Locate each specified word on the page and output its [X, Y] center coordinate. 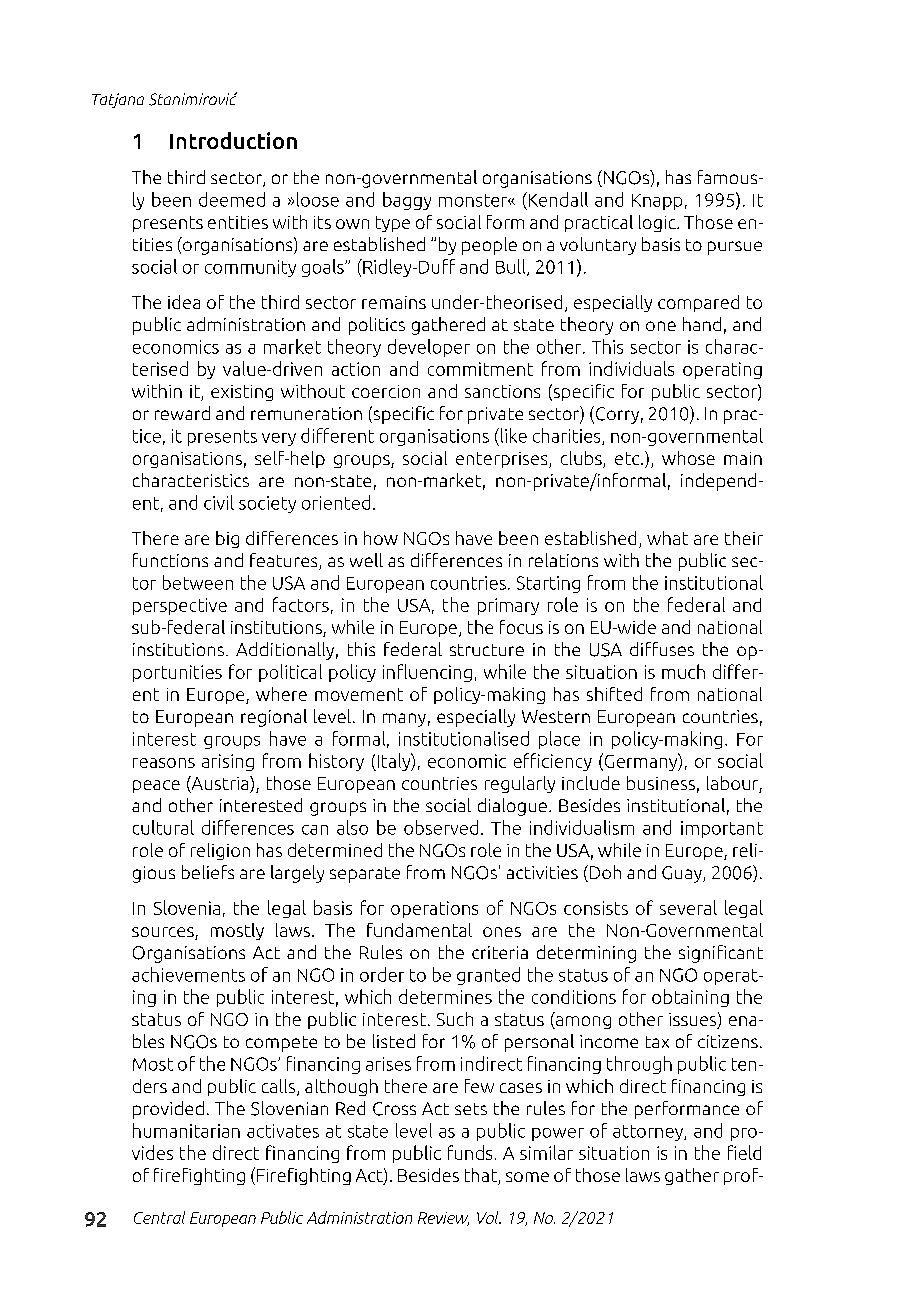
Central [159, 1217]
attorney [649, 1133]
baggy [407, 201]
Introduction [233, 140]
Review [443, 1219]
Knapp [657, 202]
